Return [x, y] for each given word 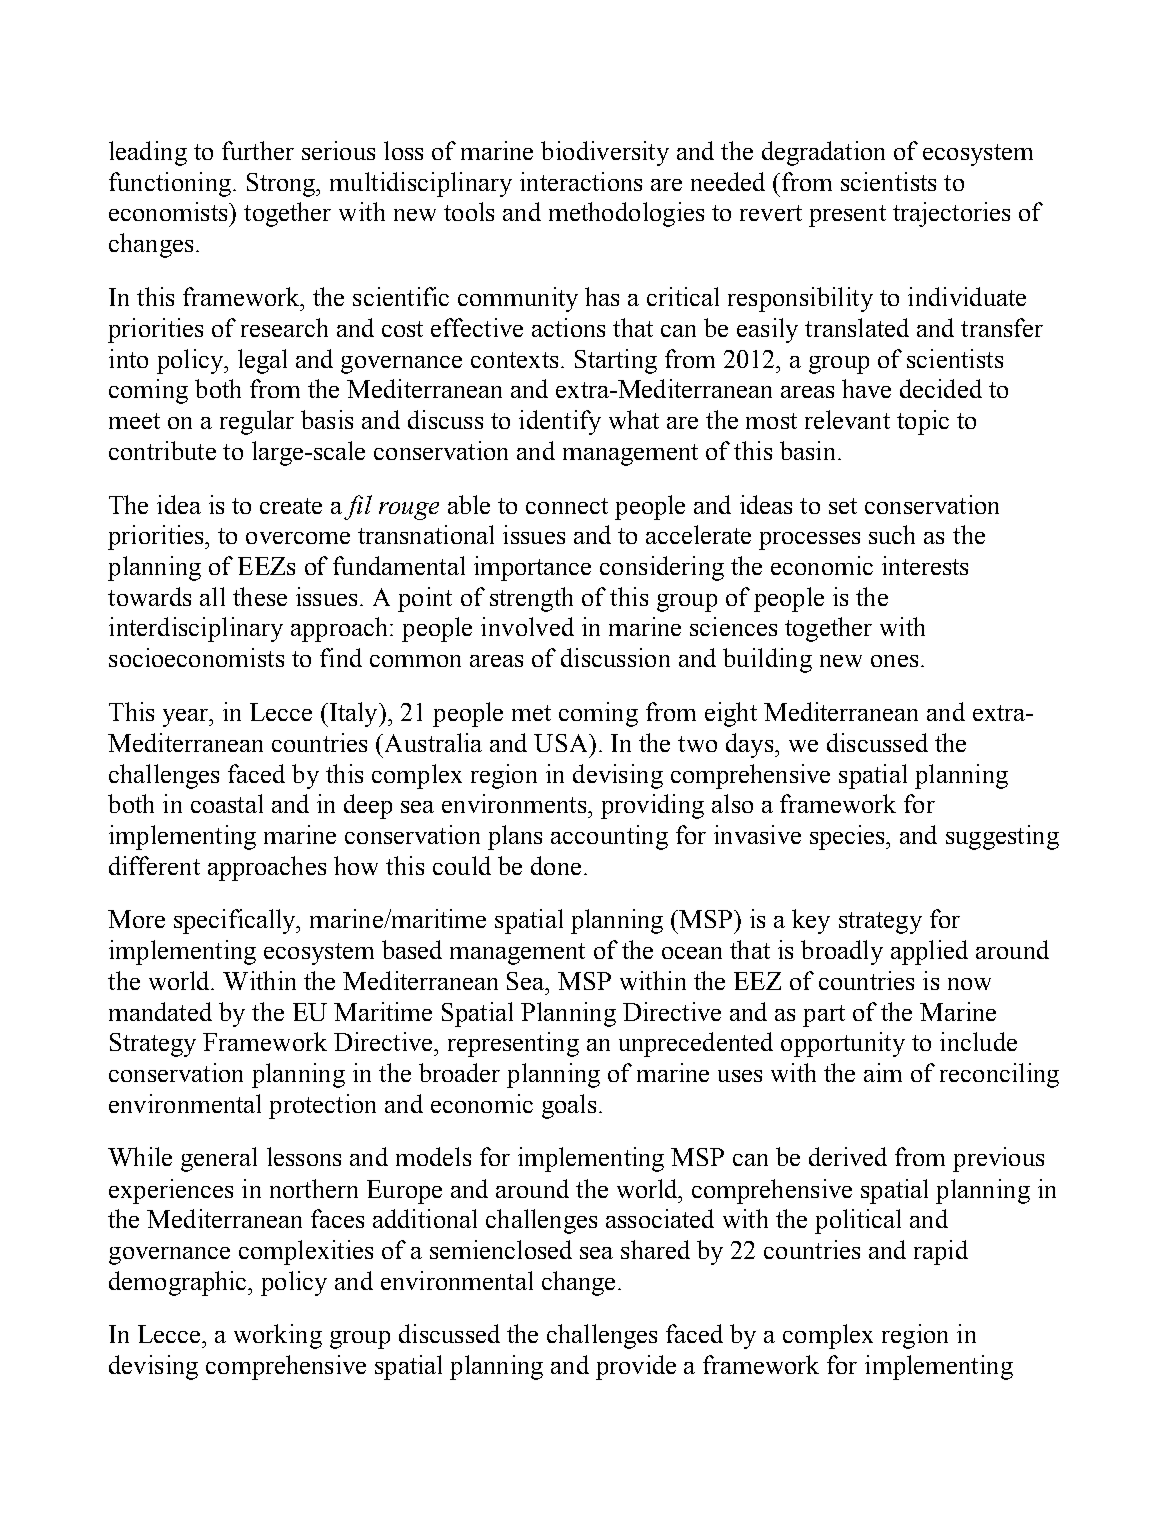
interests [925, 565]
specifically [236, 921]
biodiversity [605, 153]
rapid [941, 1252]
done [556, 865]
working [278, 1336]
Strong [282, 185]
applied [929, 952]
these [260, 596]
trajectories [951, 214]
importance [532, 568]
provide [636, 1367]
